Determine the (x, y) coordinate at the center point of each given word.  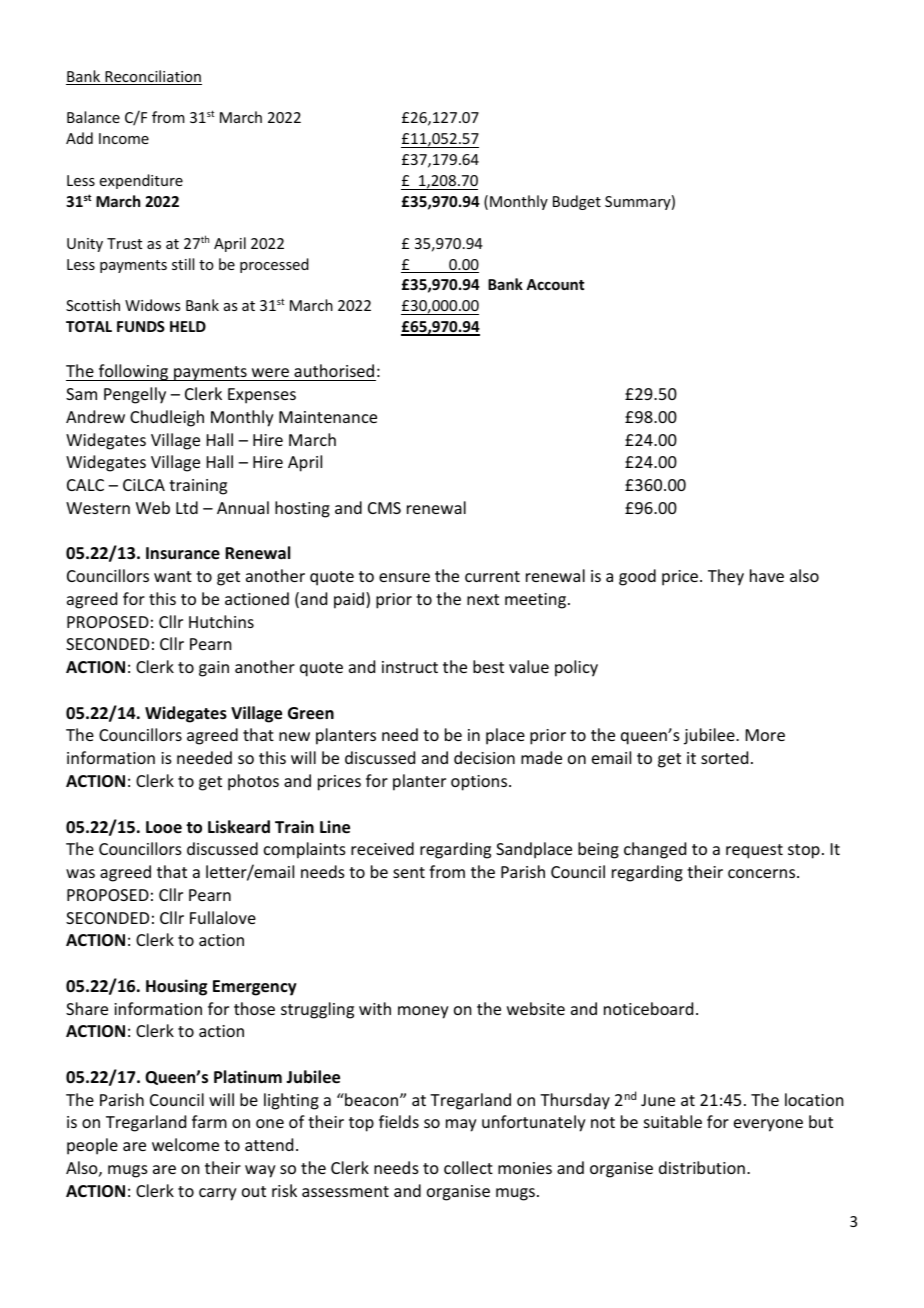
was (80, 873)
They (726, 577)
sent (409, 872)
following (133, 372)
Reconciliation (152, 77)
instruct (410, 667)
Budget (577, 202)
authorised (334, 370)
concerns (763, 873)
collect (468, 1167)
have (767, 575)
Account (555, 284)
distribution (702, 1167)
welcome (185, 1144)
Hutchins (221, 621)
